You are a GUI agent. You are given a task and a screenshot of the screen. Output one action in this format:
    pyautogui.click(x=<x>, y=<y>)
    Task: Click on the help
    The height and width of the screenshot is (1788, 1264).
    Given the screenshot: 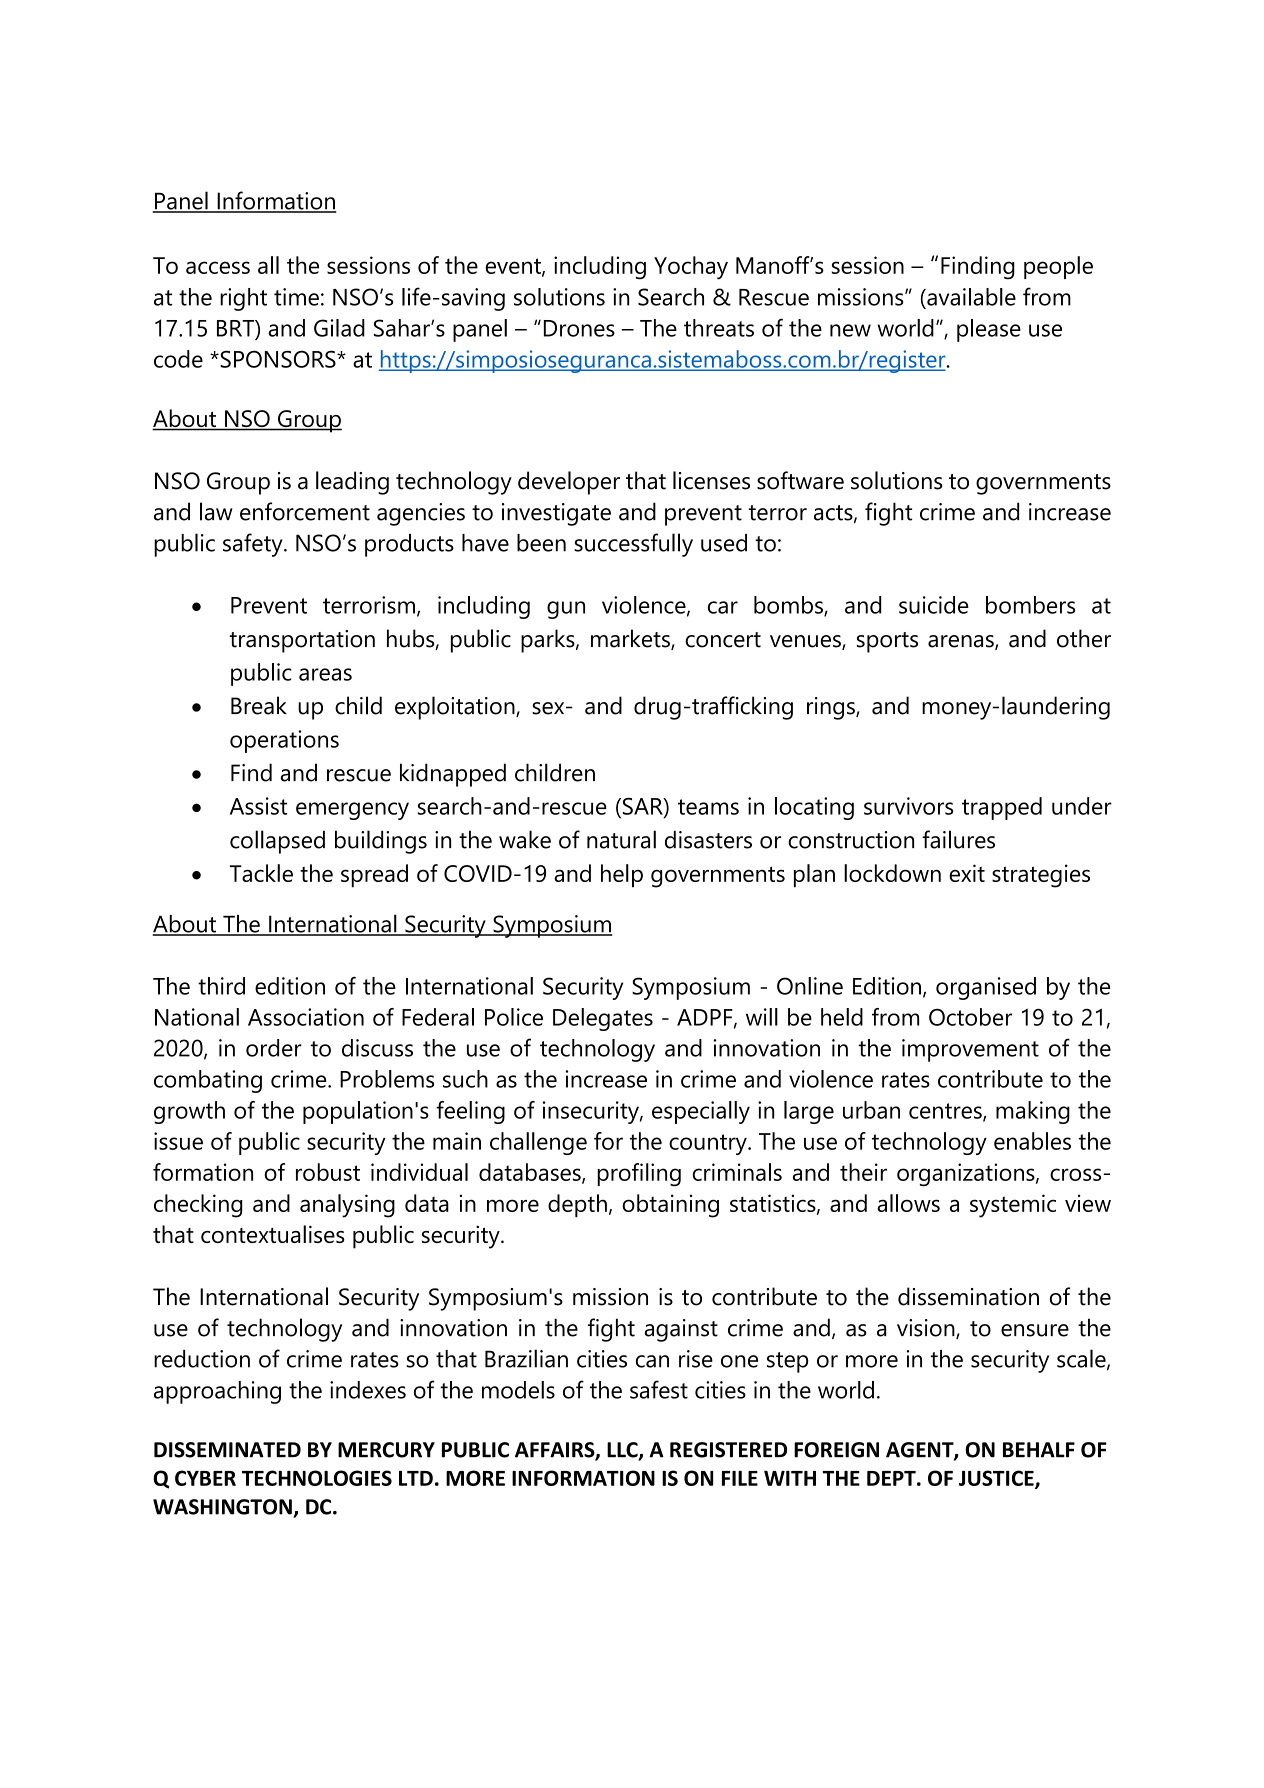 What is the action you would take?
    pyautogui.click(x=622, y=875)
